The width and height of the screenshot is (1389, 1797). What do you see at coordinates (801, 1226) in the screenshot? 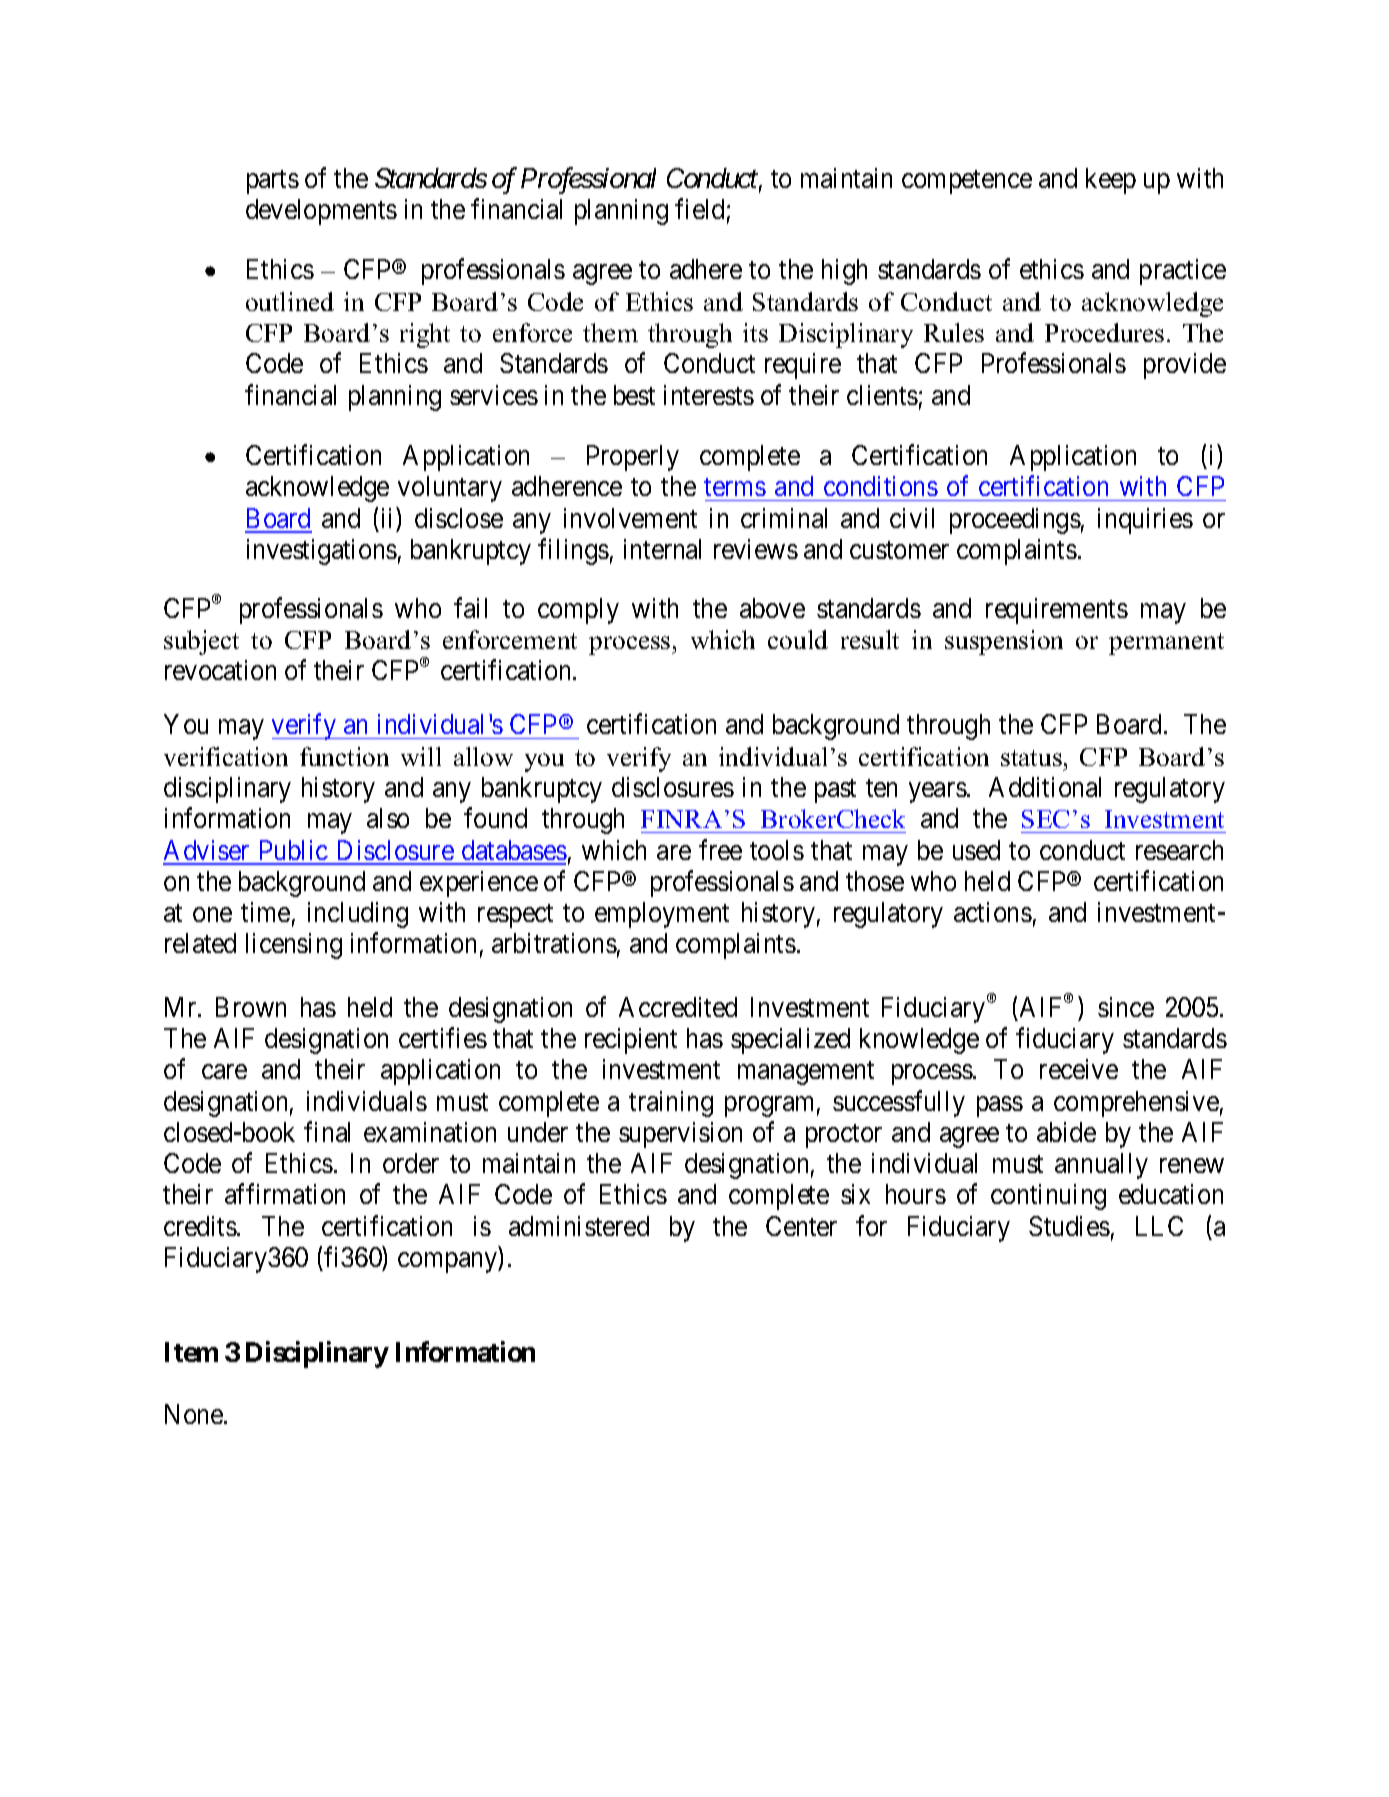
I see `Center` at bounding box center [801, 1226].
